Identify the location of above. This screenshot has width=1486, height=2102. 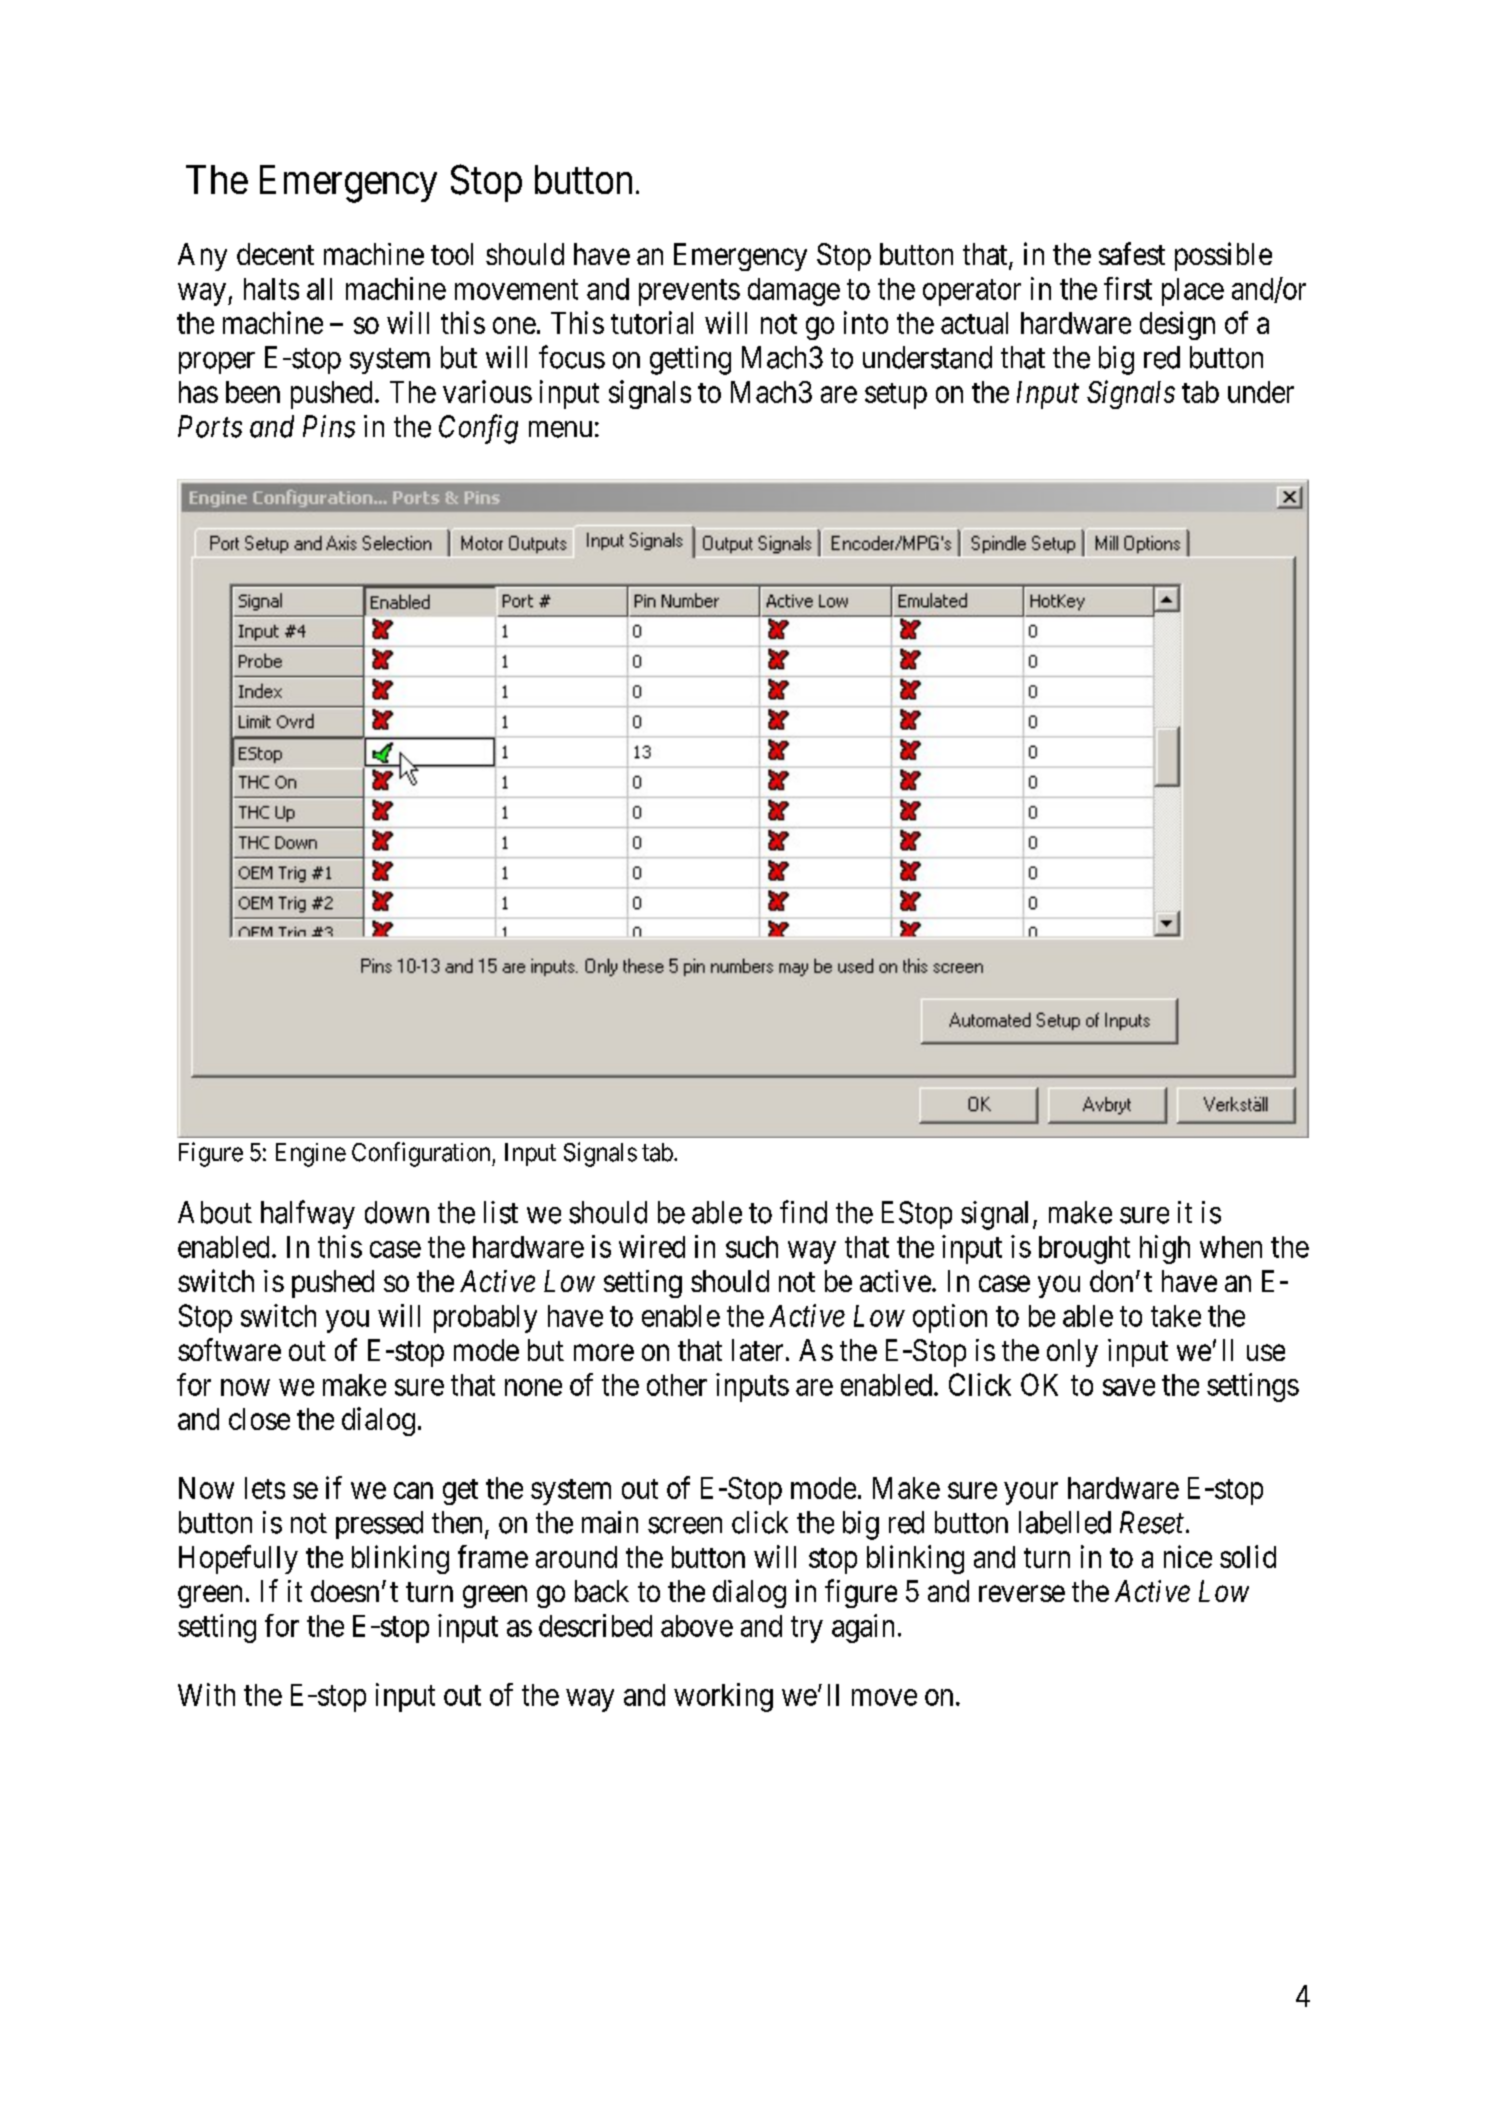
(697, 1626).
